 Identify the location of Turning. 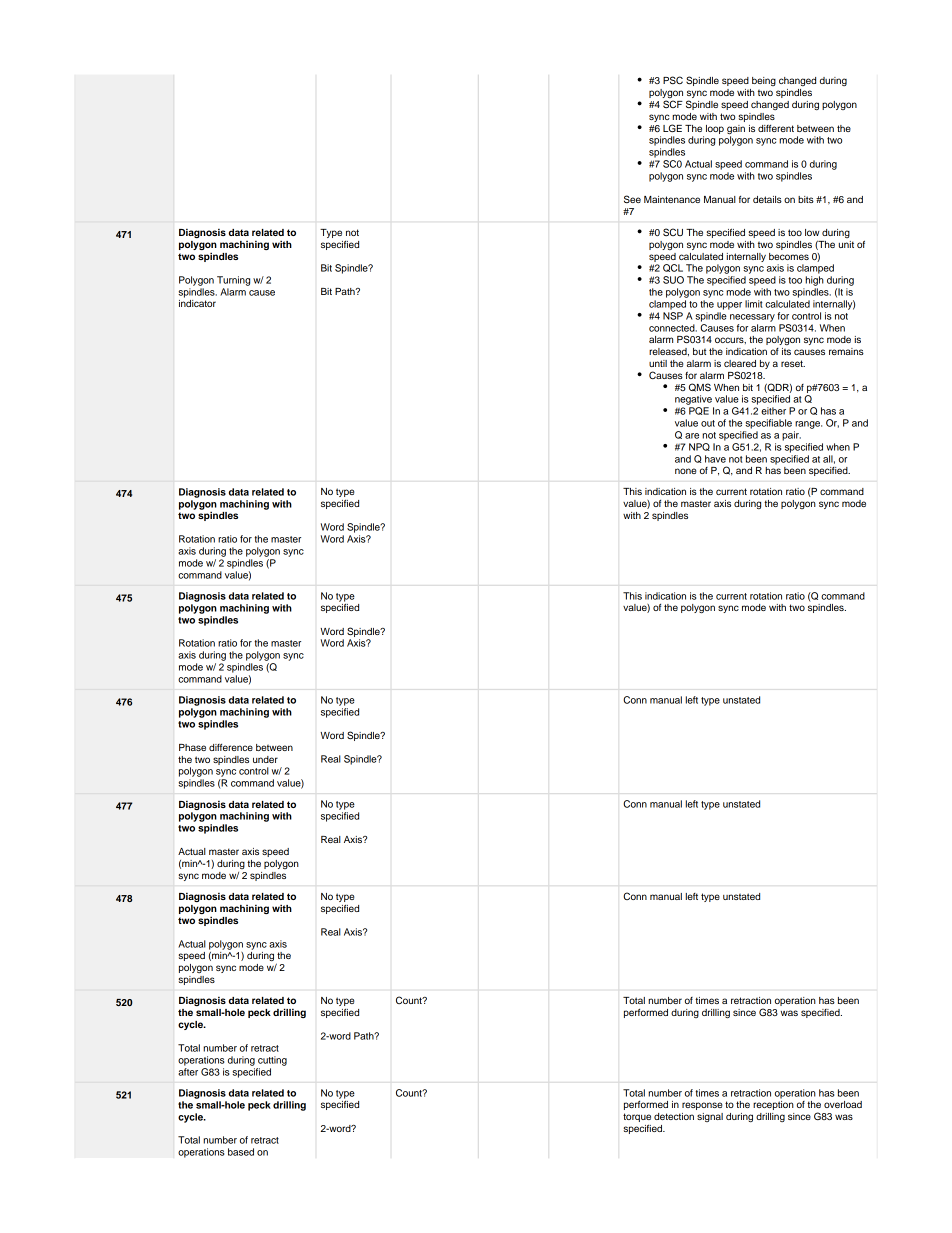
(233, 281).
